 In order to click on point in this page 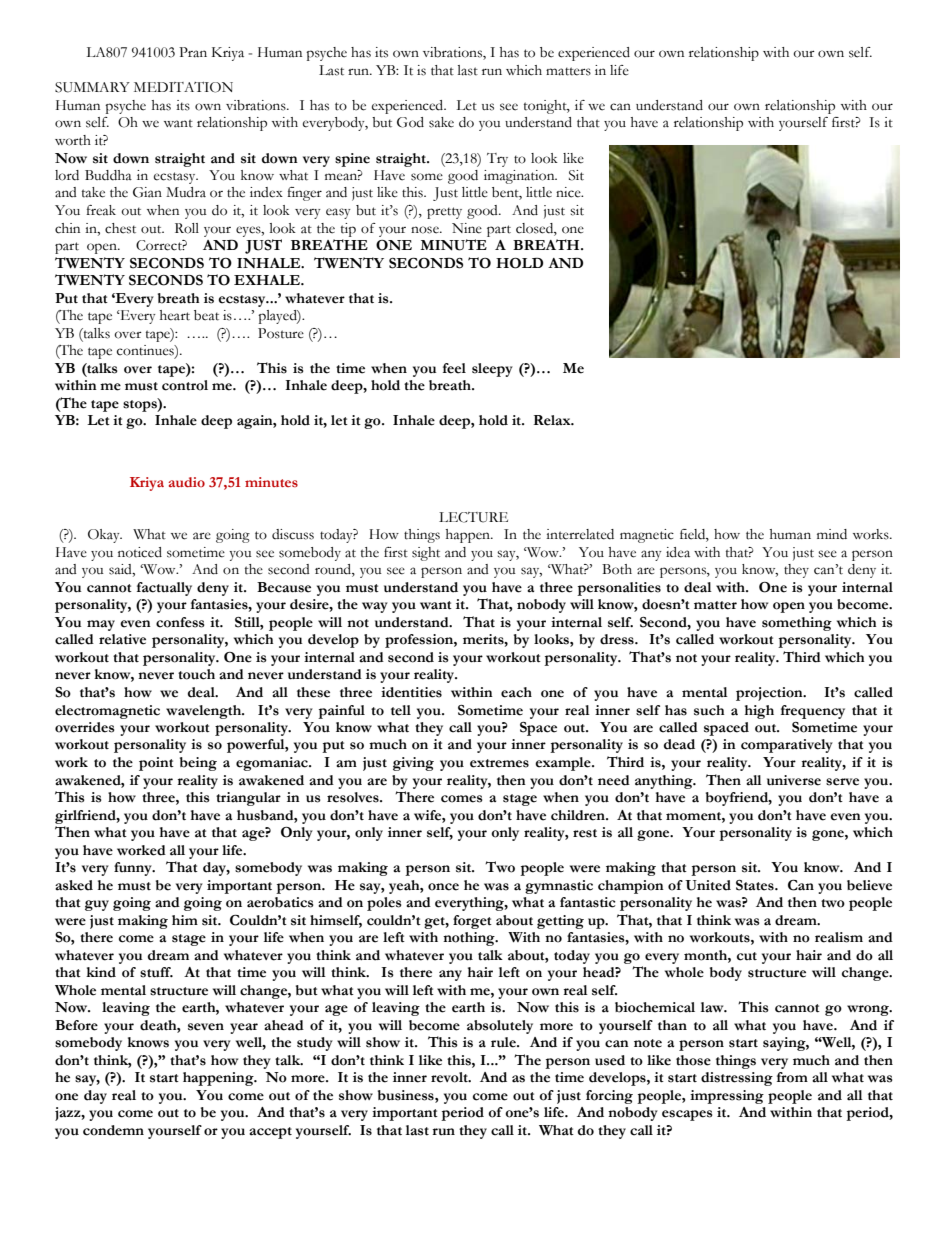, I will do `click(156, 764)`.
